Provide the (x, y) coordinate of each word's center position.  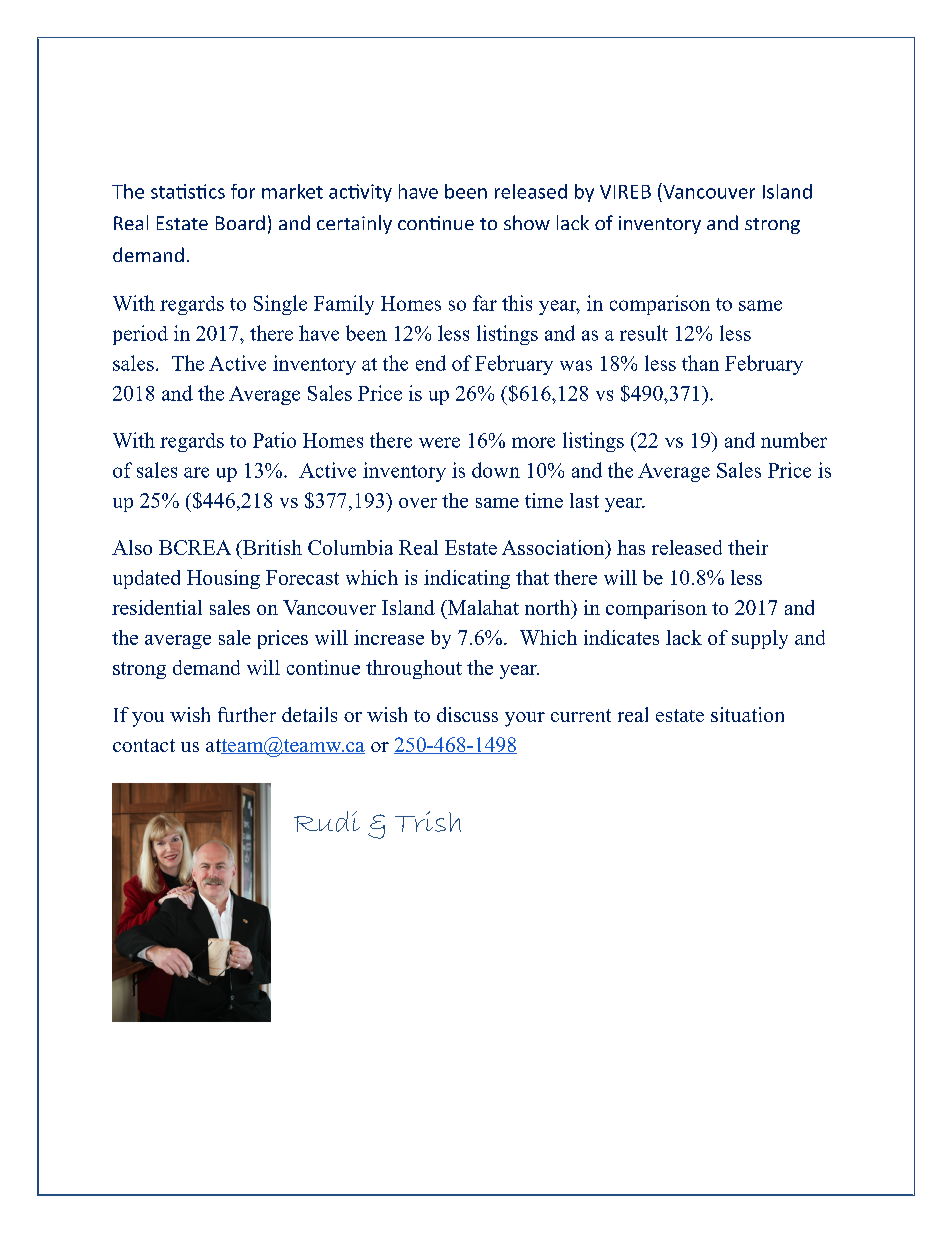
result (644, 333)
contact (144, 745)
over (418, 503)
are (196, 472)
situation (747, 714)
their (748, 547)
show (527, 222)
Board (240, 222)
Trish (428, 821)
